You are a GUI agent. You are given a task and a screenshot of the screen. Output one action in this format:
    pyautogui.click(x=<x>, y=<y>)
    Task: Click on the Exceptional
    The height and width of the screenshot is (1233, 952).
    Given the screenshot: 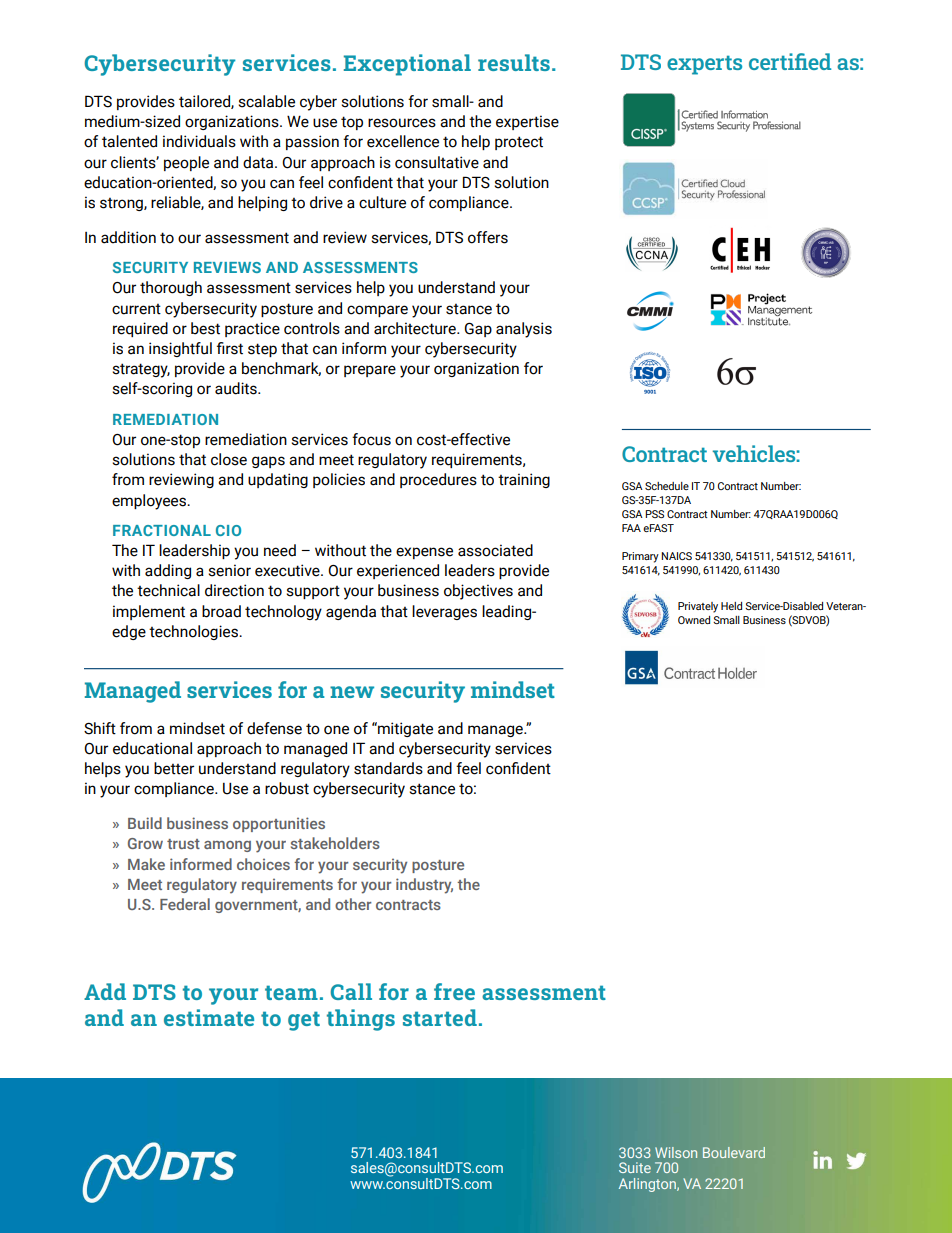 What is the action you would take?
    pyautogui.click(x=407, y=65)
